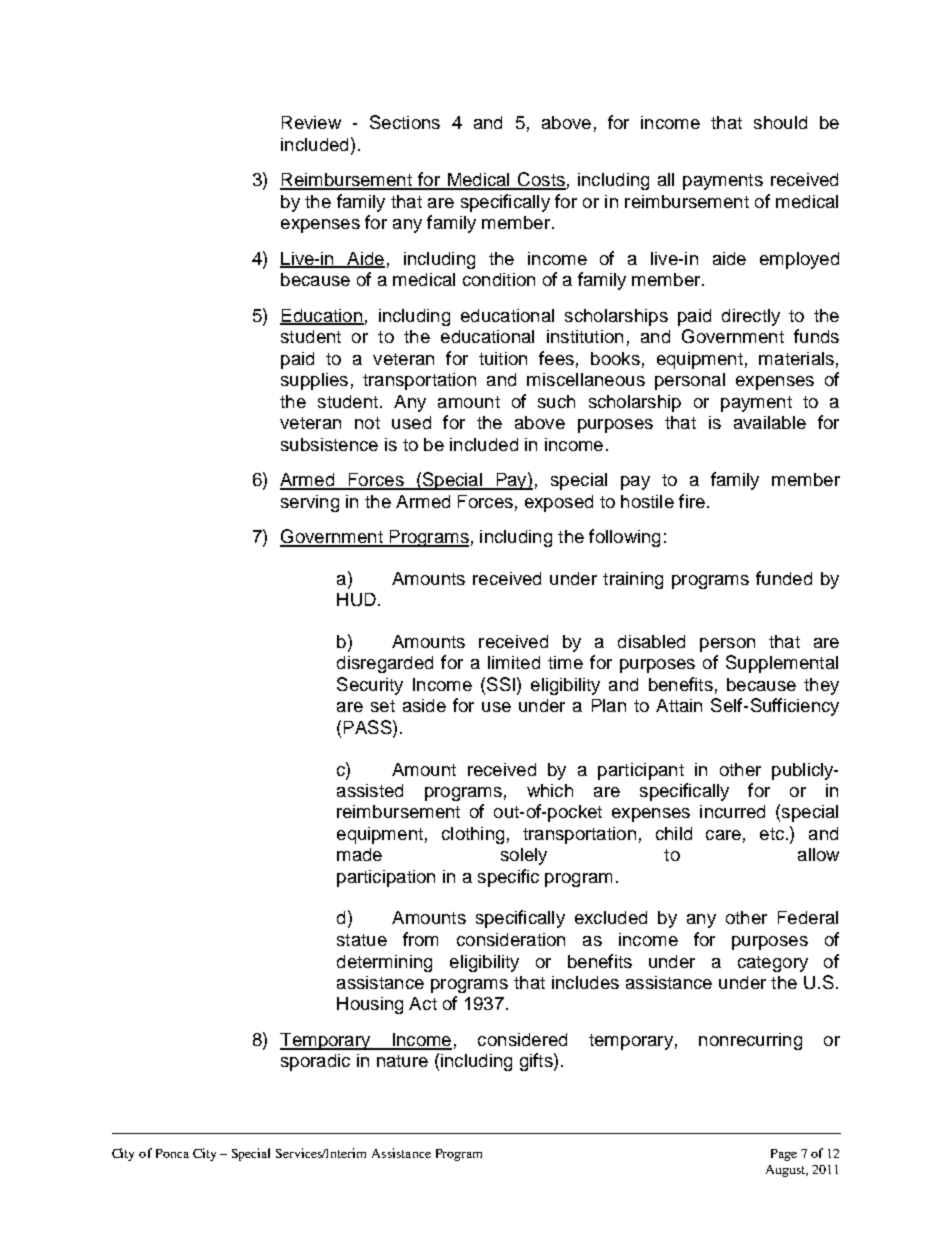  What do you see at coordinates (405, 122) in the document?
I see `Sections` at bounding box center [405, 122].
